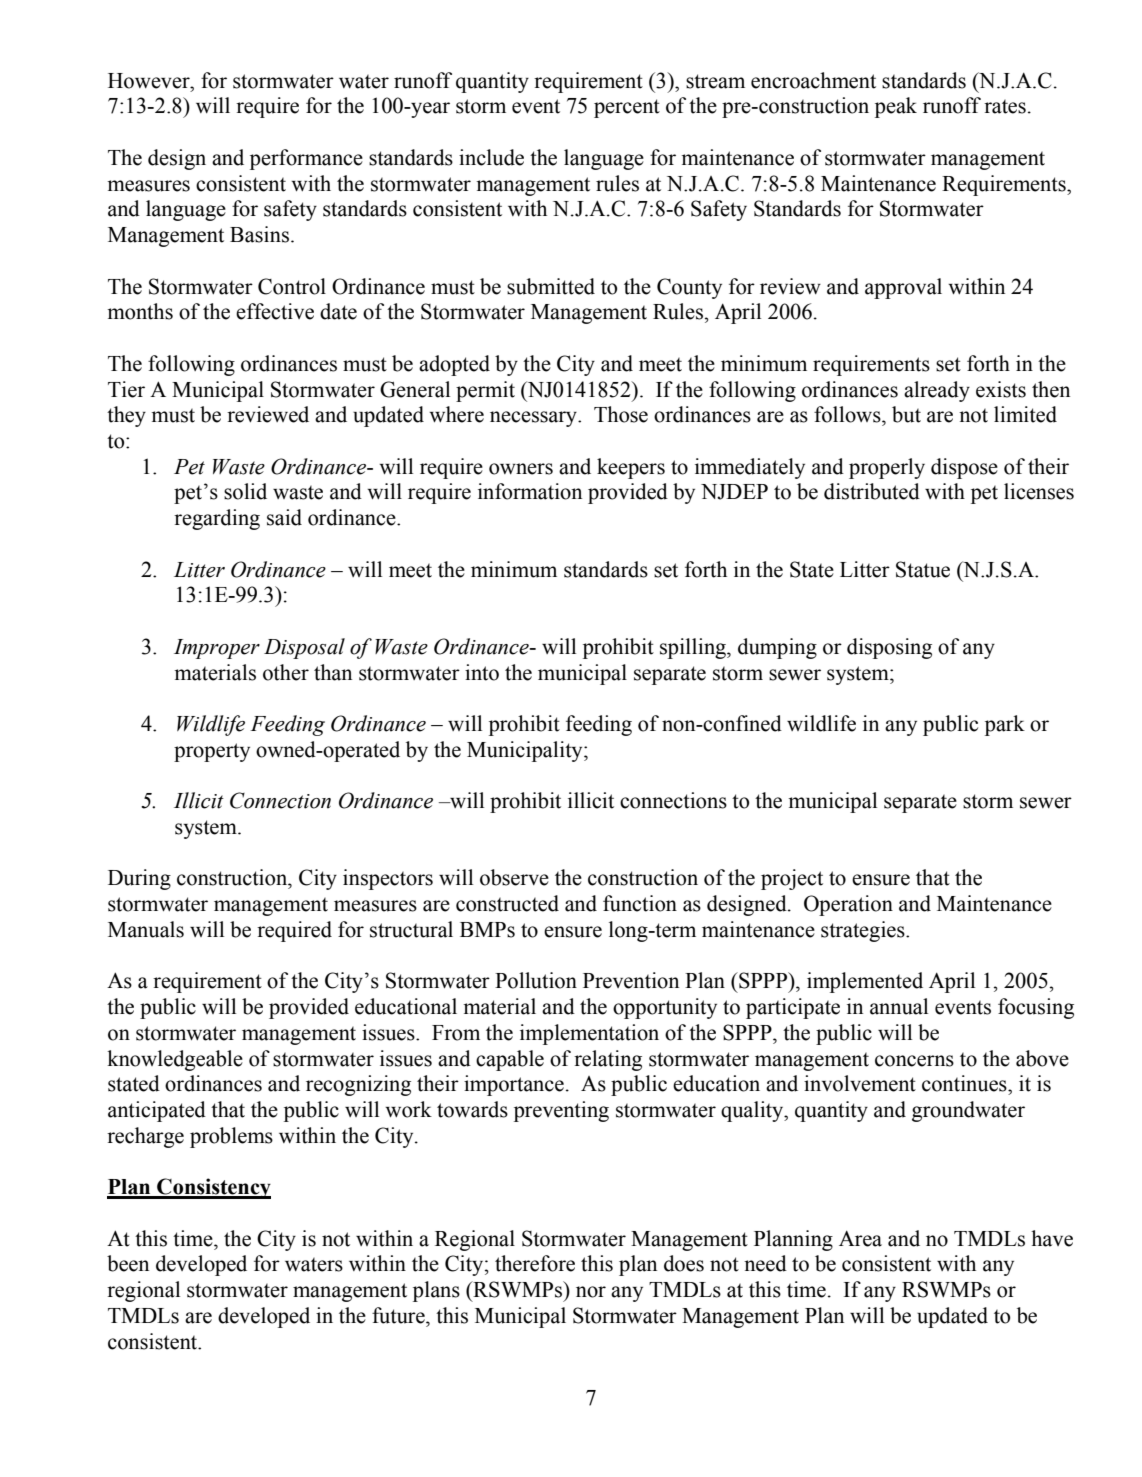 This image has height=1477, width=1142. Describe the element at coordinates (896, 107) in the image. I see `peak` at that location.
